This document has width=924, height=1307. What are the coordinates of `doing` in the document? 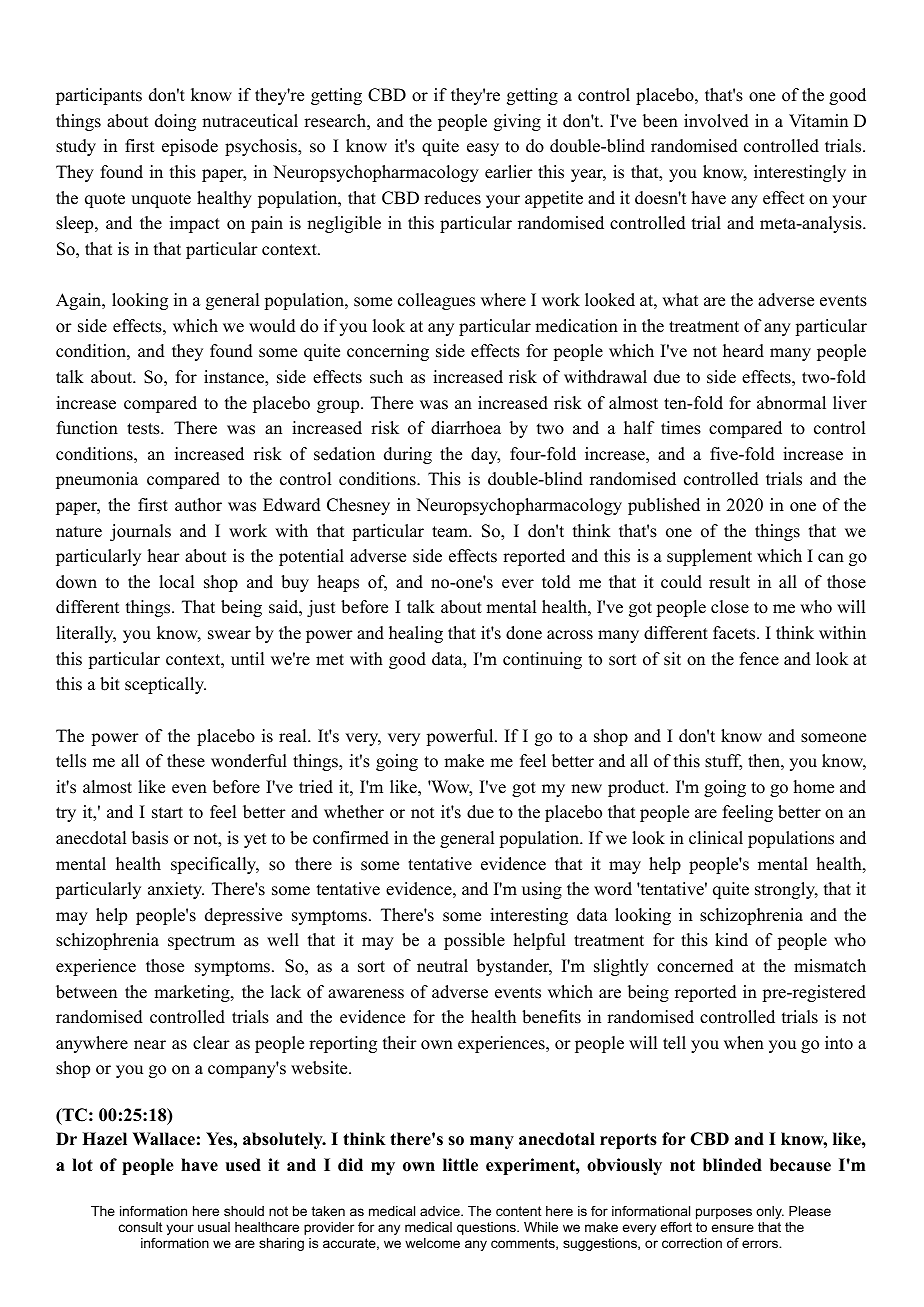 It's located at (175, 122).
